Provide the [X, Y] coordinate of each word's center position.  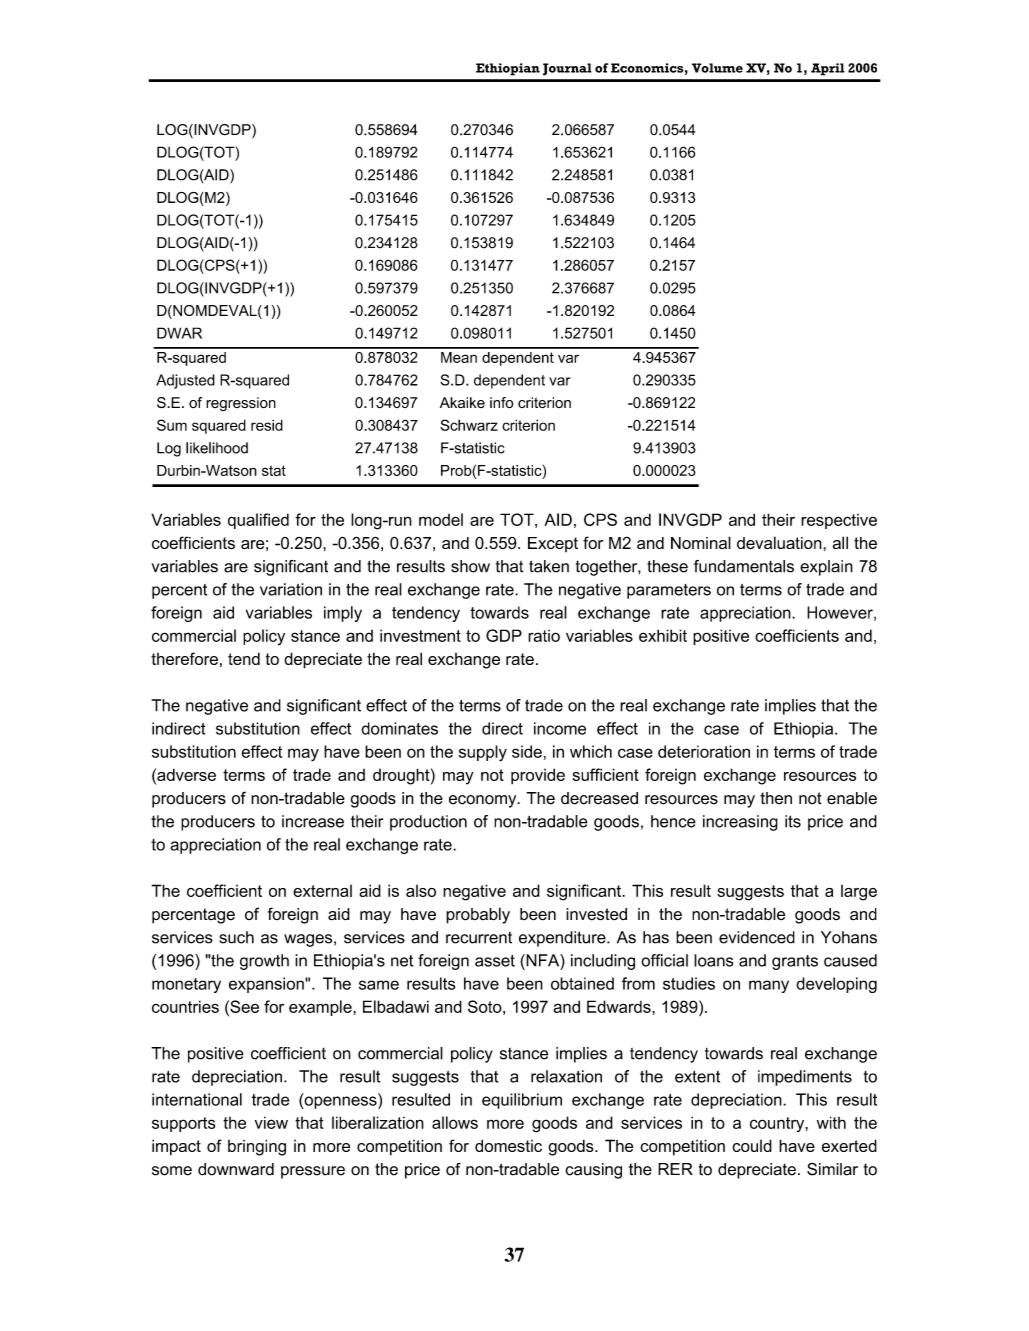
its [793, 821]
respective [839, 521]
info [501, 403]
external [322, 891]
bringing [257, 1147]
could [752, 1145]
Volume [717, 68]
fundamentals [744, 566]
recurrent [479, 937]
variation [291, 589]
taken [549, 566]
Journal [567, 69]
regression [241, 404]
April [828, 69]
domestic [508, 1145]
